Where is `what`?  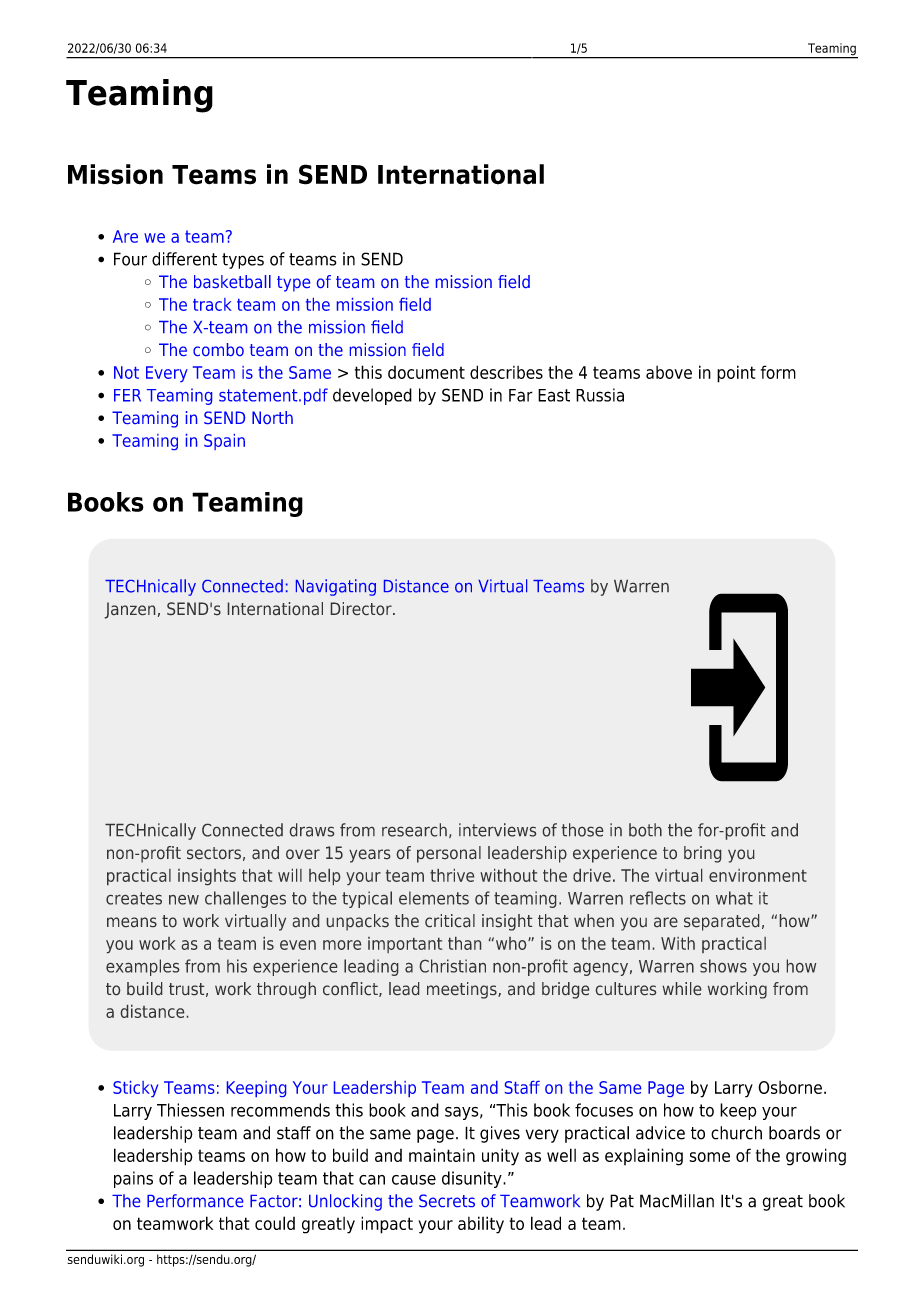
what is located at coordinates (734, 898).
